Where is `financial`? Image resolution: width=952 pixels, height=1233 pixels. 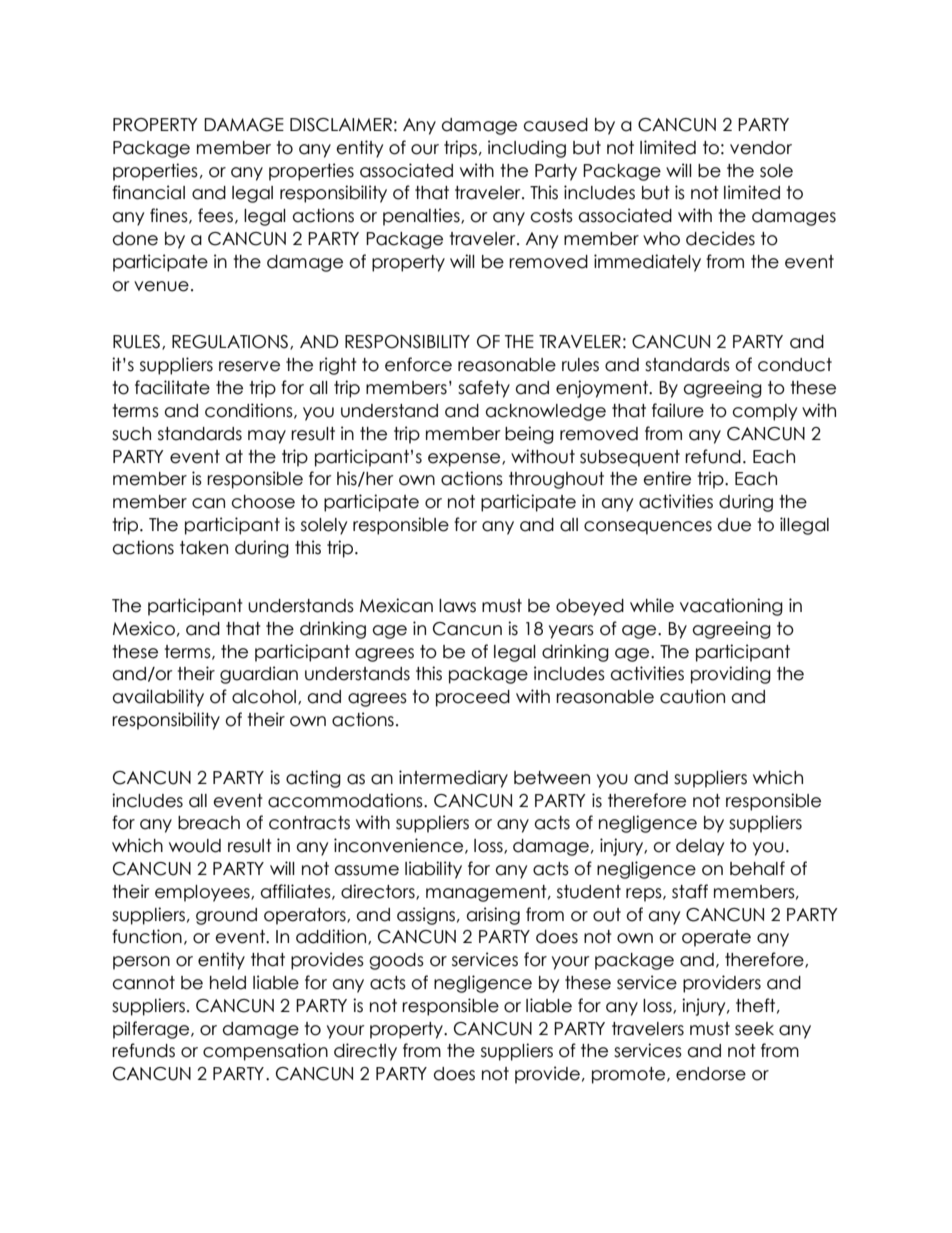 financial is located at coordinates (148, 192).
